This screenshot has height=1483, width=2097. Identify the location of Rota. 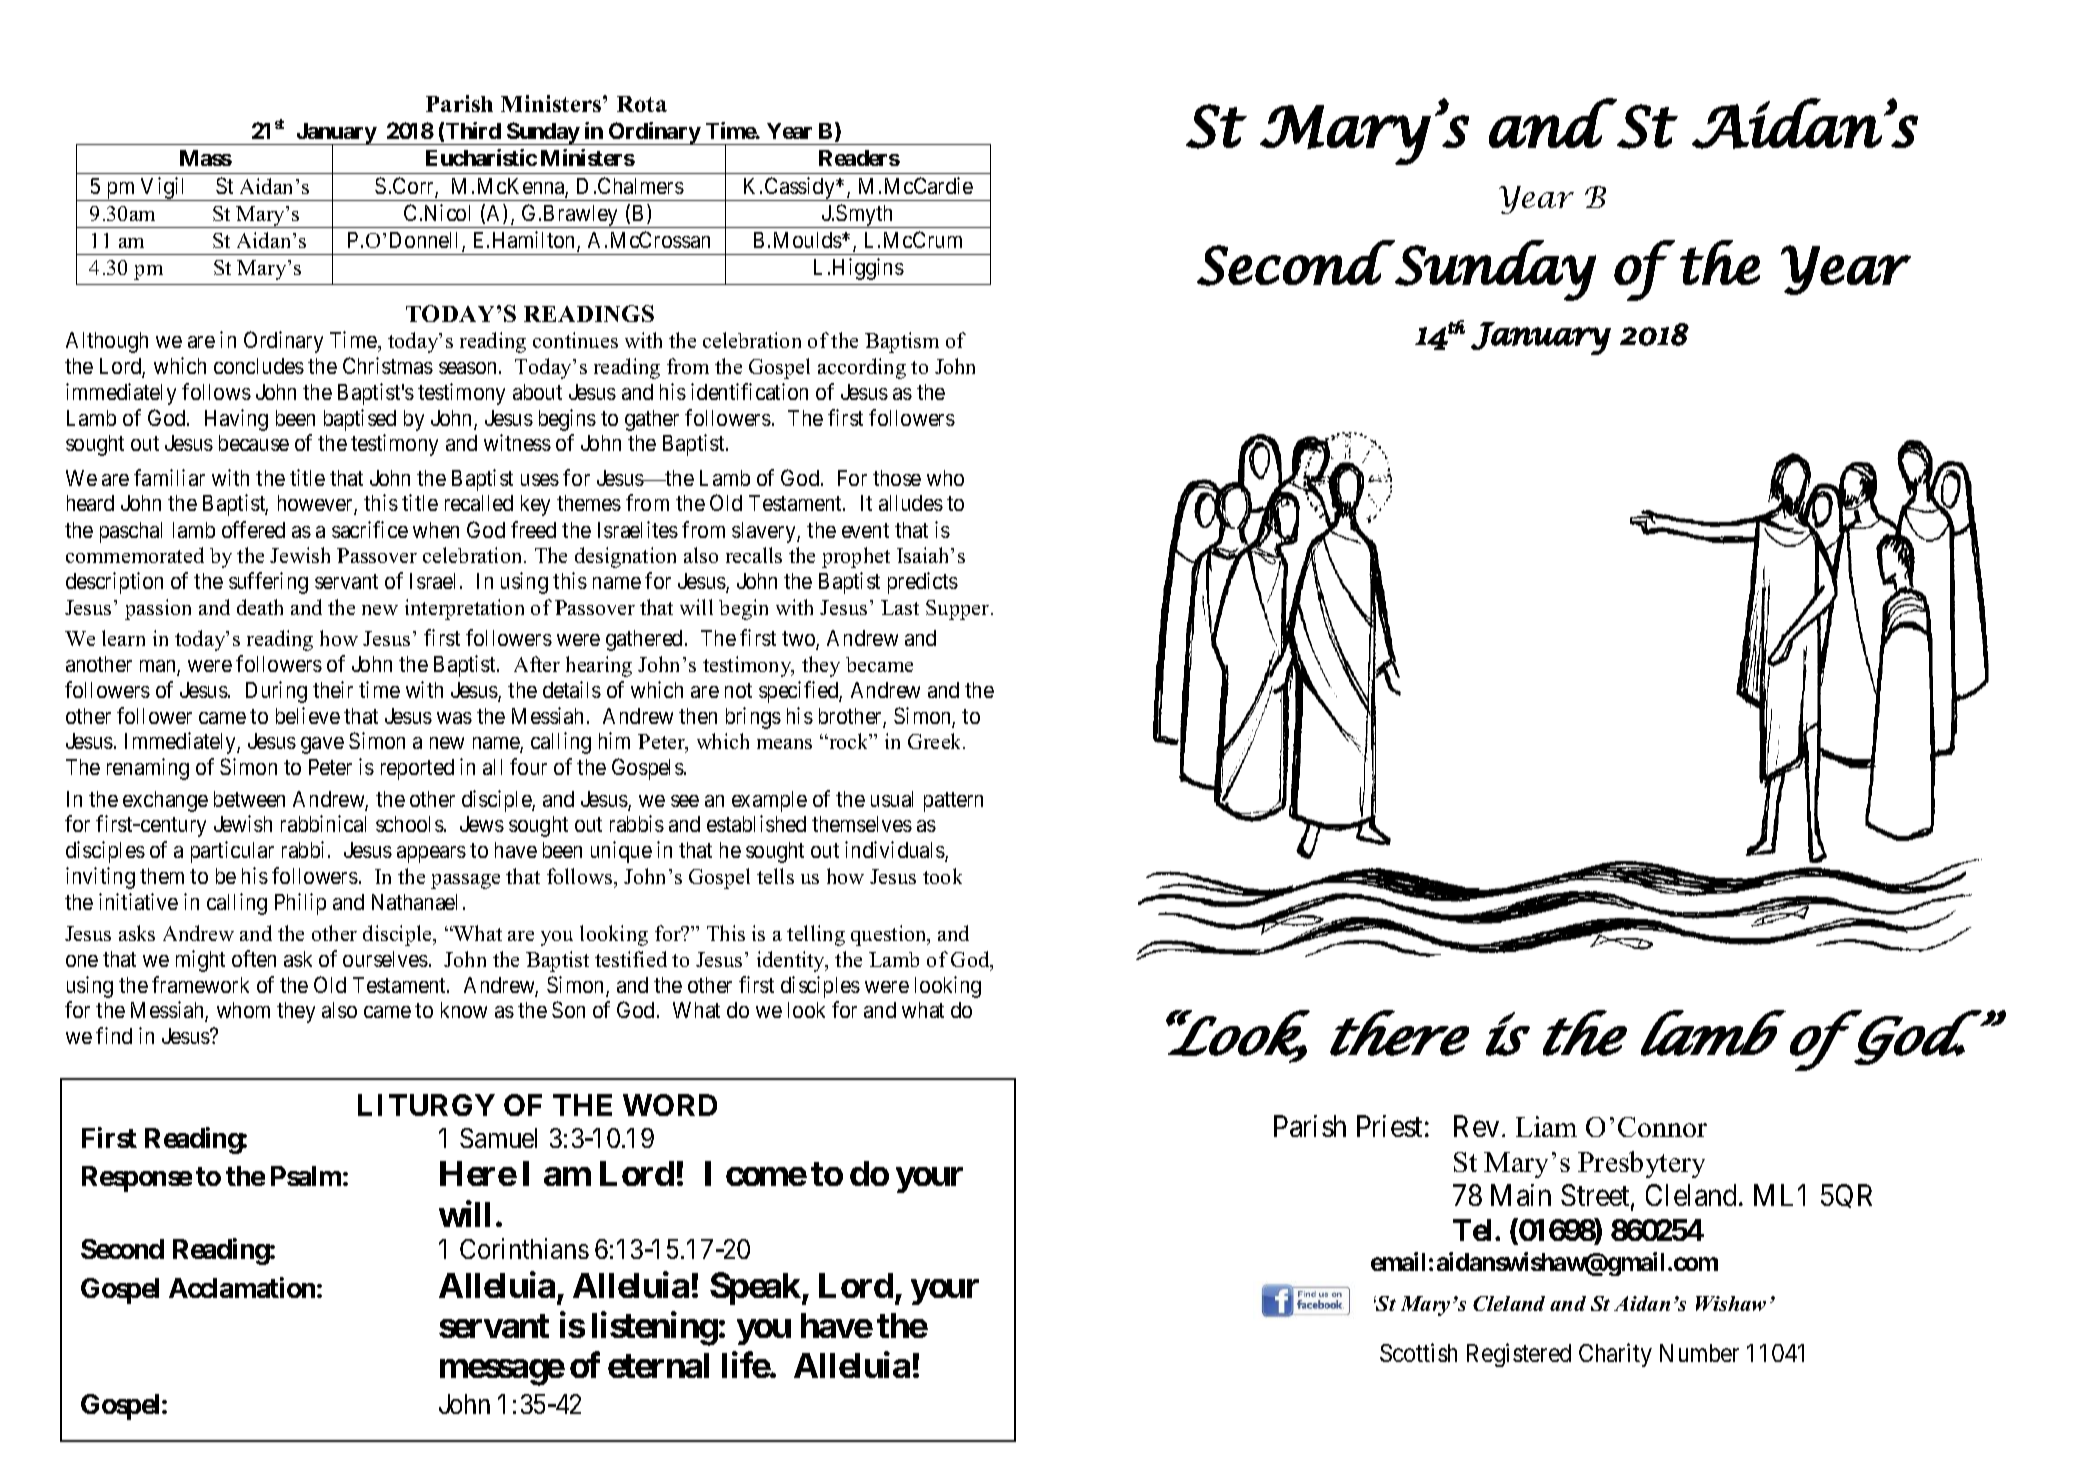
(642, 104).
